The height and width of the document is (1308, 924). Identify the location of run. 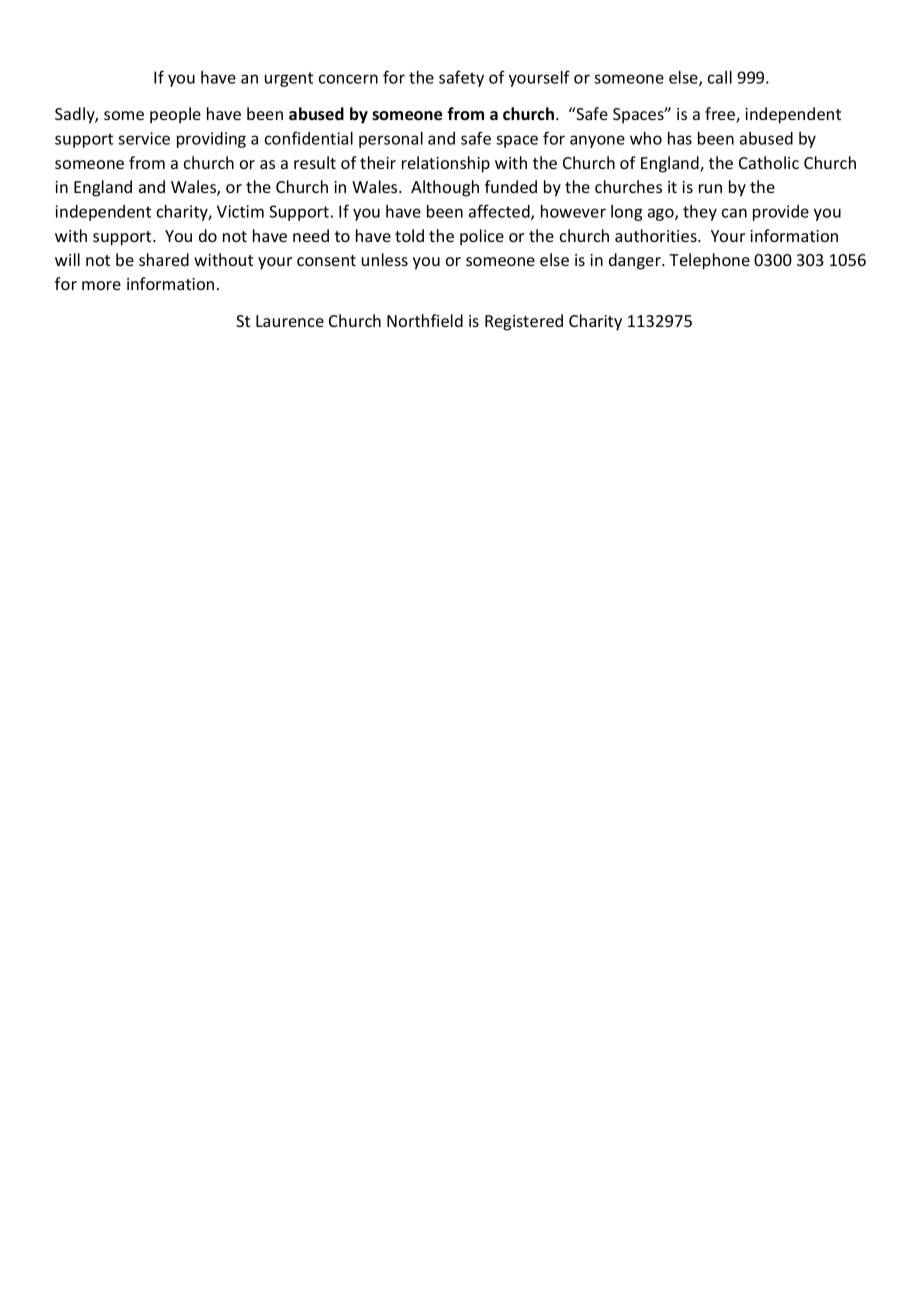
(710, 188).
